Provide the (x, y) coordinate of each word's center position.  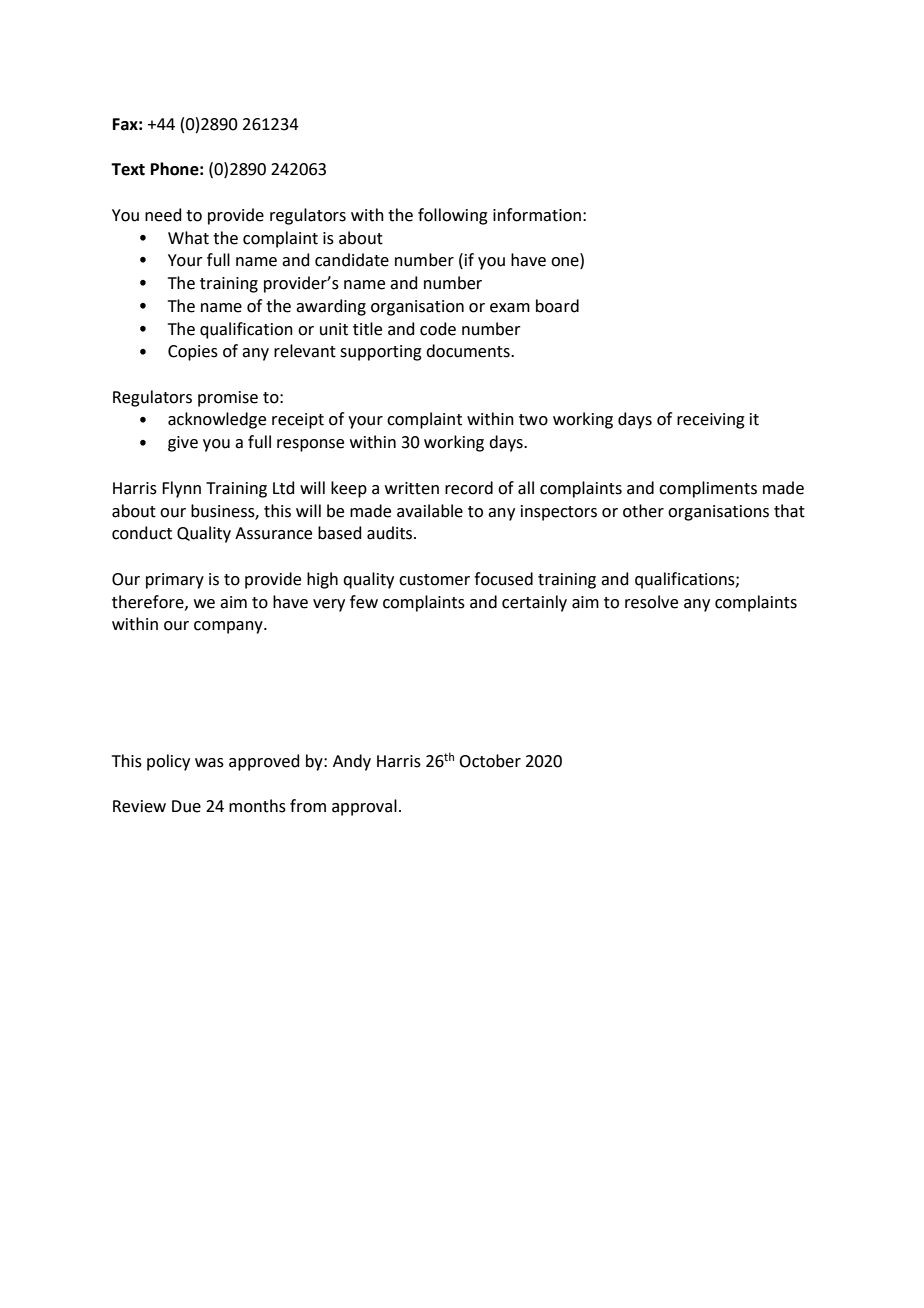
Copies (193, 353)
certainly (534, 603)
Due (186, 806)
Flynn (181, 489)
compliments (708, 489)
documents (469, 351)
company (229, 627)
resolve (651, 602)
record (469, 488)
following (453, 216)
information (537, 215)
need (163, 215)
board (557, 306)
